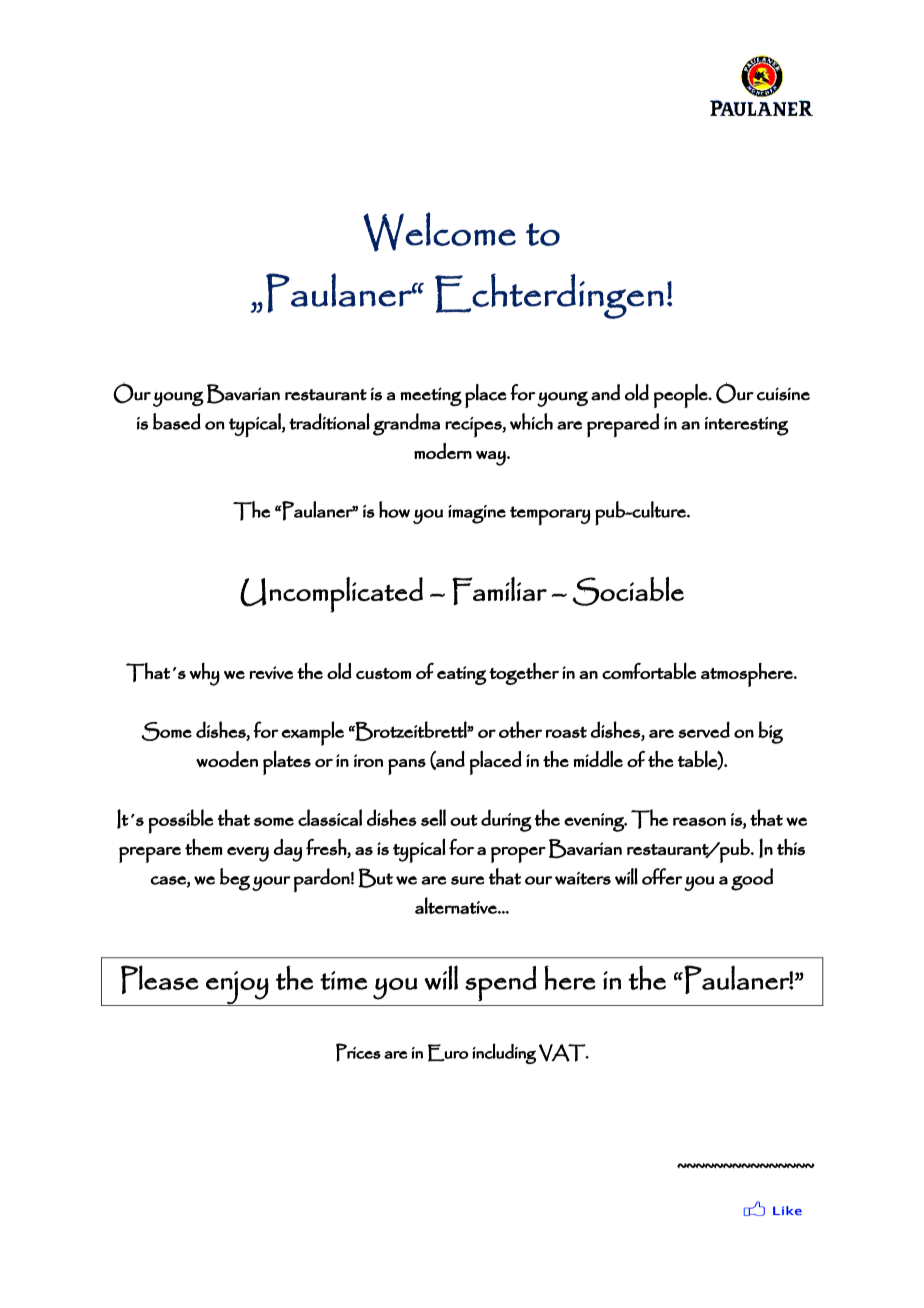 The image size is (924, 1308). Describe the element at coordinates (467, 880) in the document. I see `sure` at that location.
